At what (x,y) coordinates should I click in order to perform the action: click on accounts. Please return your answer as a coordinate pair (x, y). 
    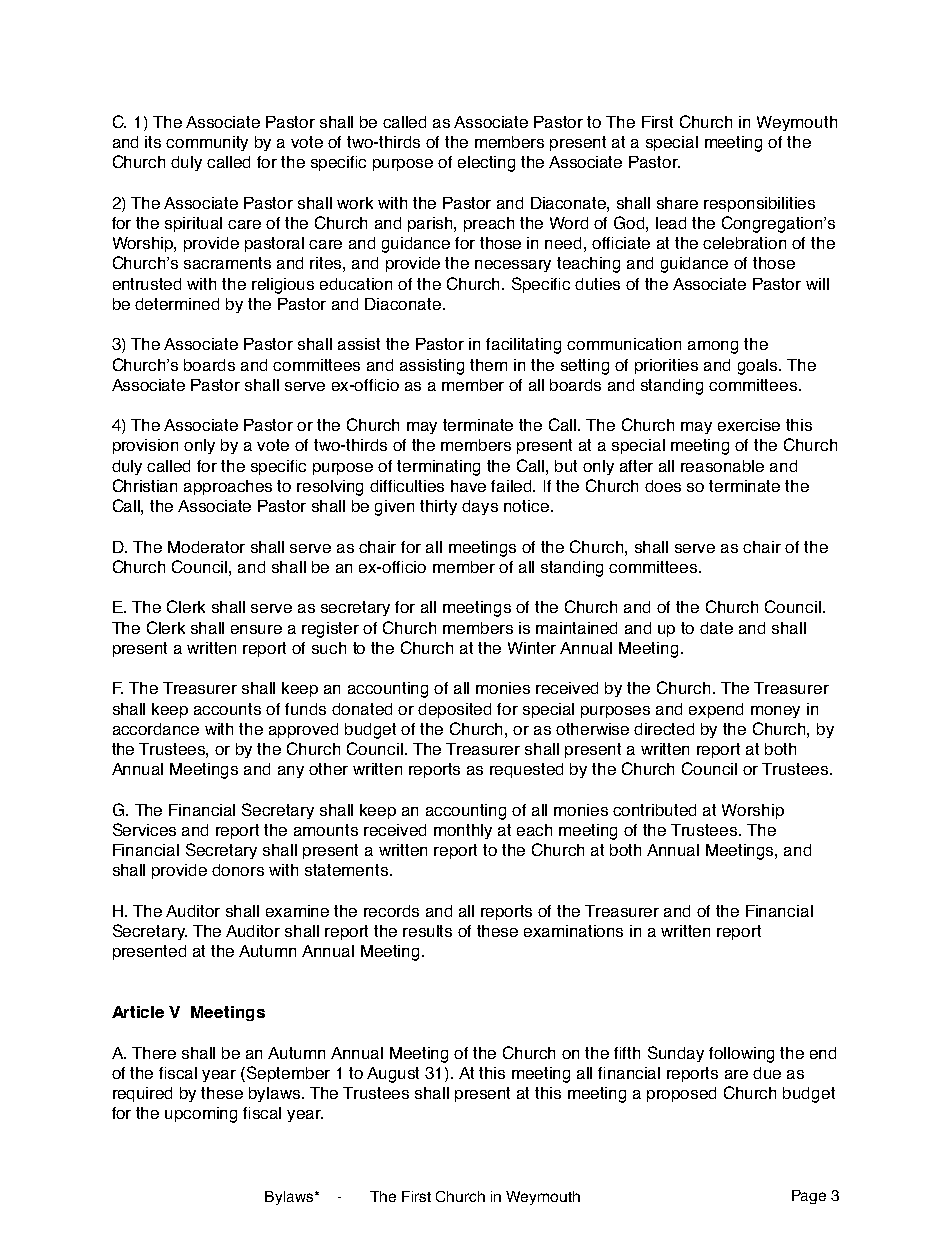
    Looking at the image, I should click on (227, 709).
